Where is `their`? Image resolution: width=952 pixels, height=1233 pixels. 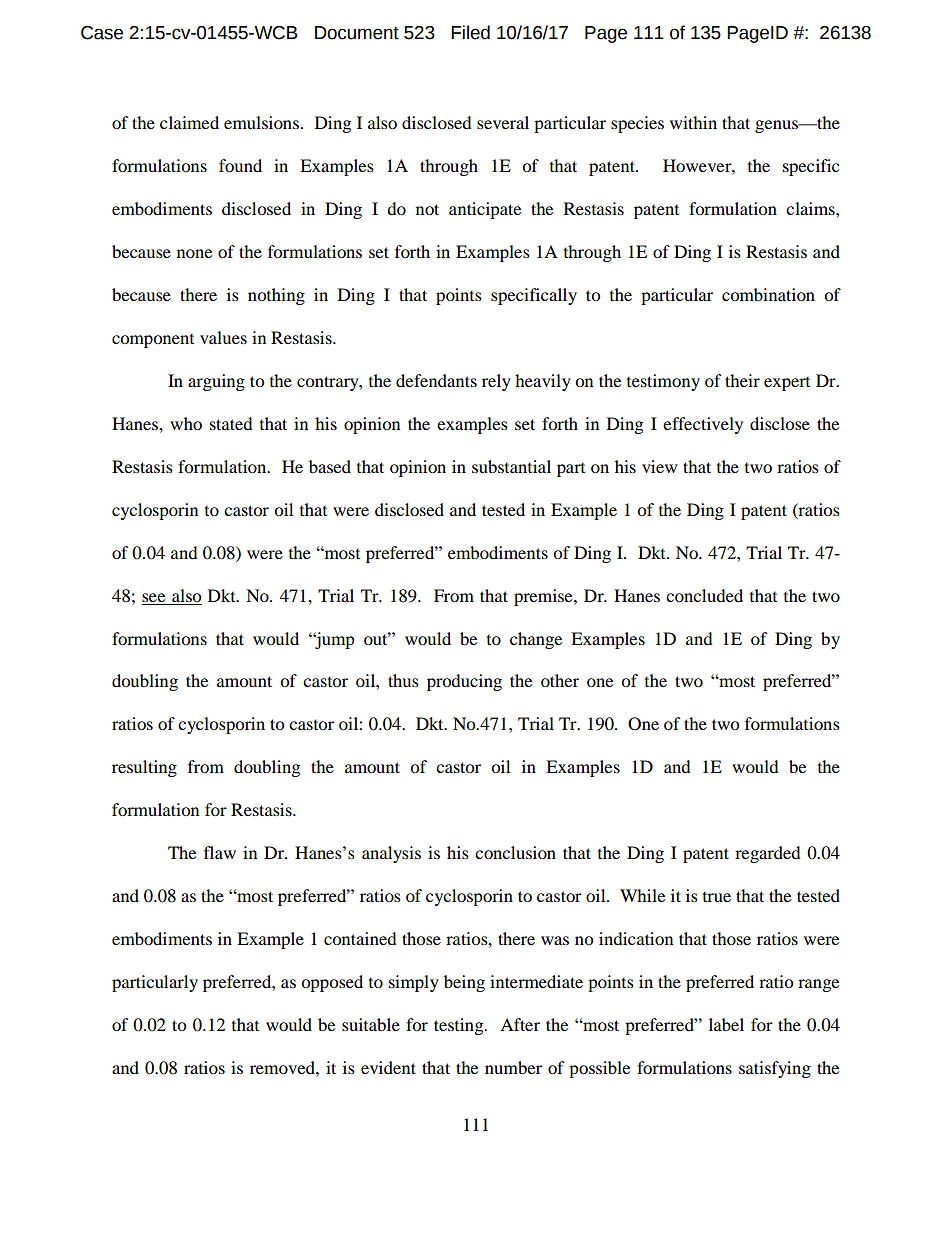
their is located at coordinates (742, 380).
